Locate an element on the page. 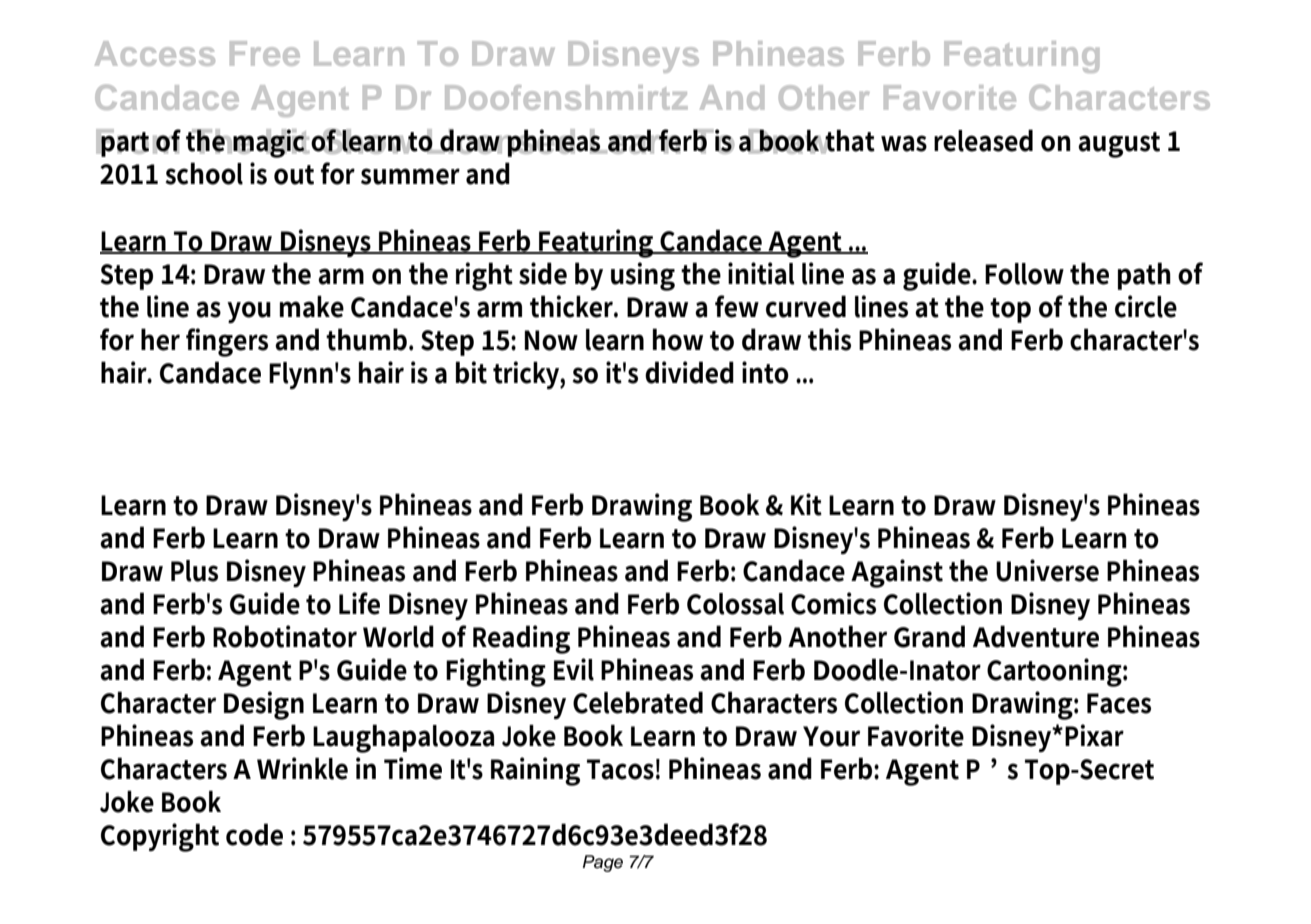  Page is located at coordinates (603, 863).
